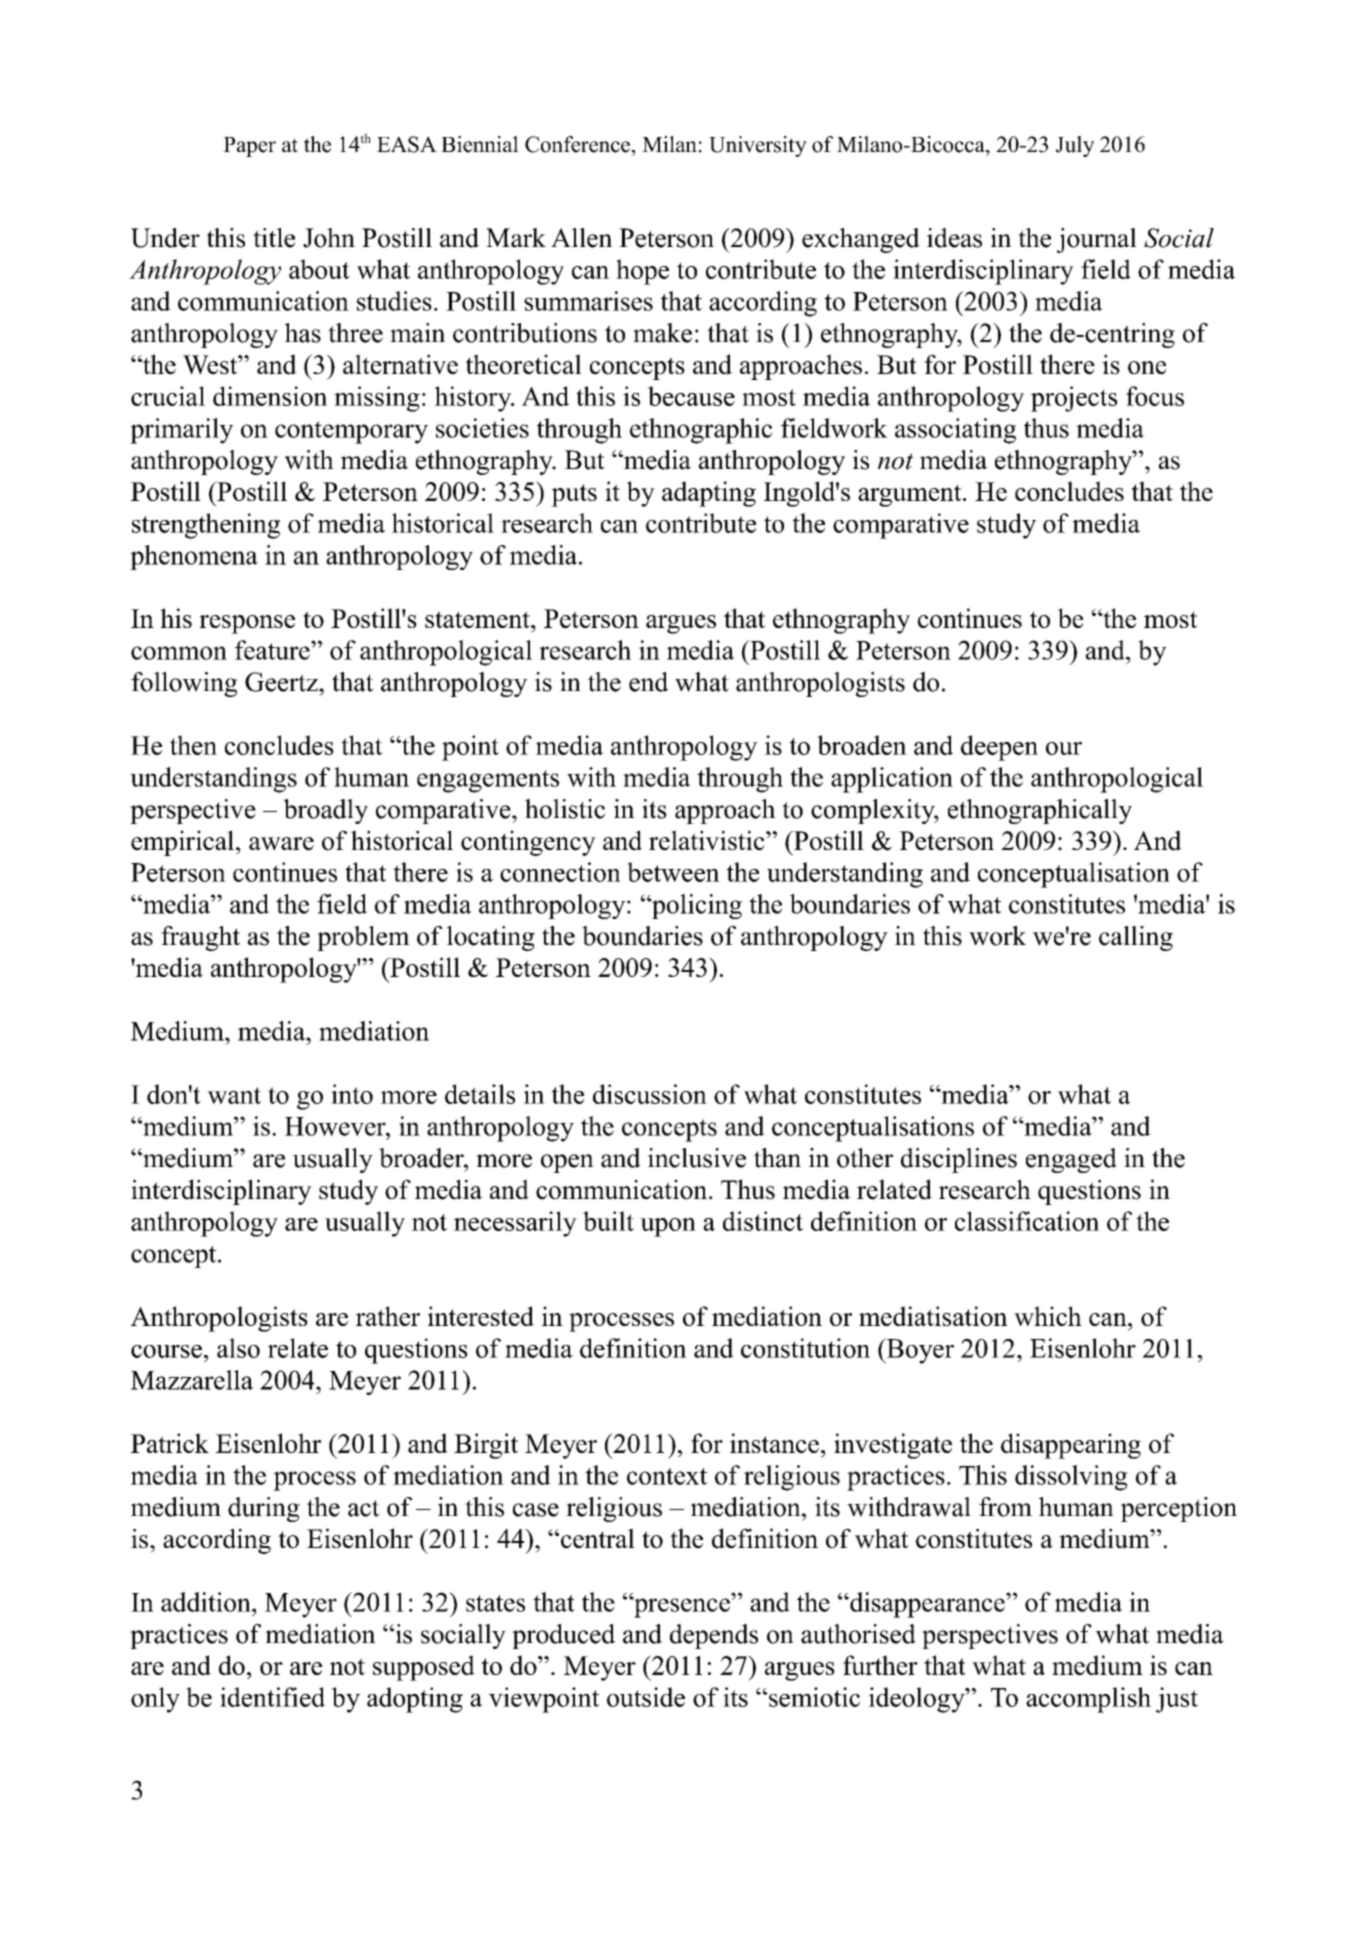 This document has height=1936, width=1368. What do you see at coordinates (697, 1158) in the document?
I see `inclusive` at bounding box center [697, 1158].
